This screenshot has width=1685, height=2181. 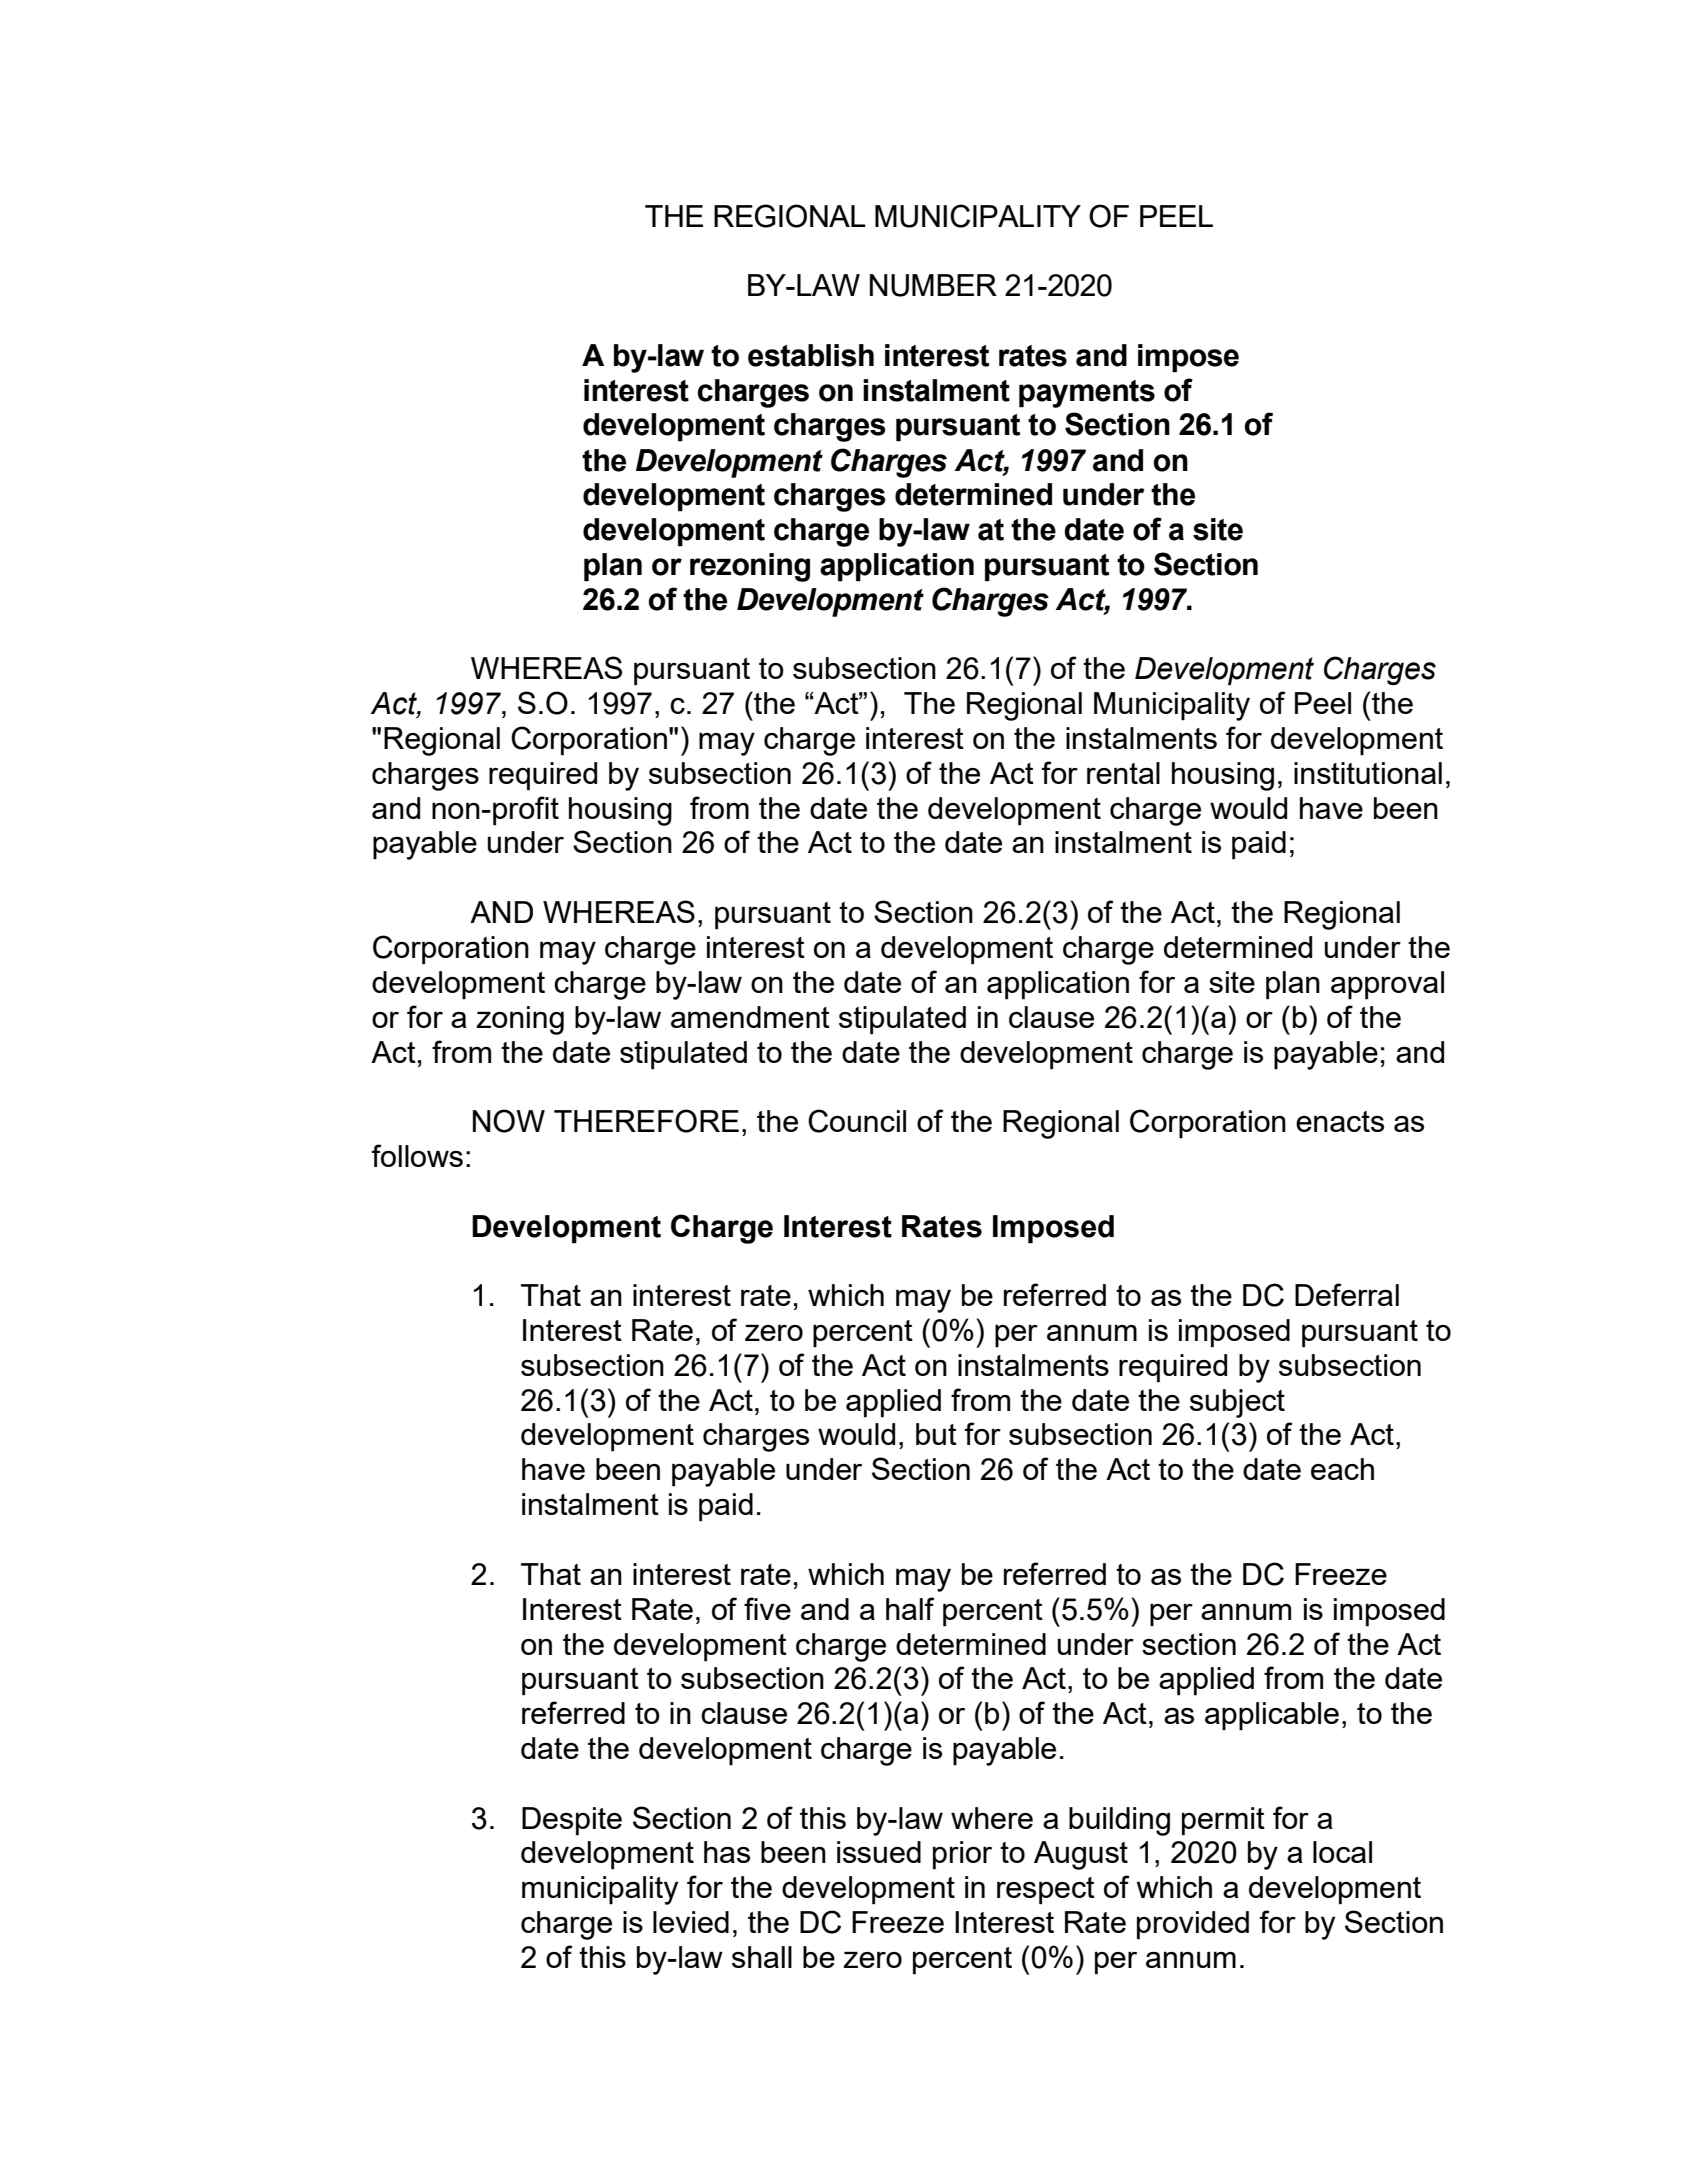 I want to click on amendment, so click(x=750, y=1017).
